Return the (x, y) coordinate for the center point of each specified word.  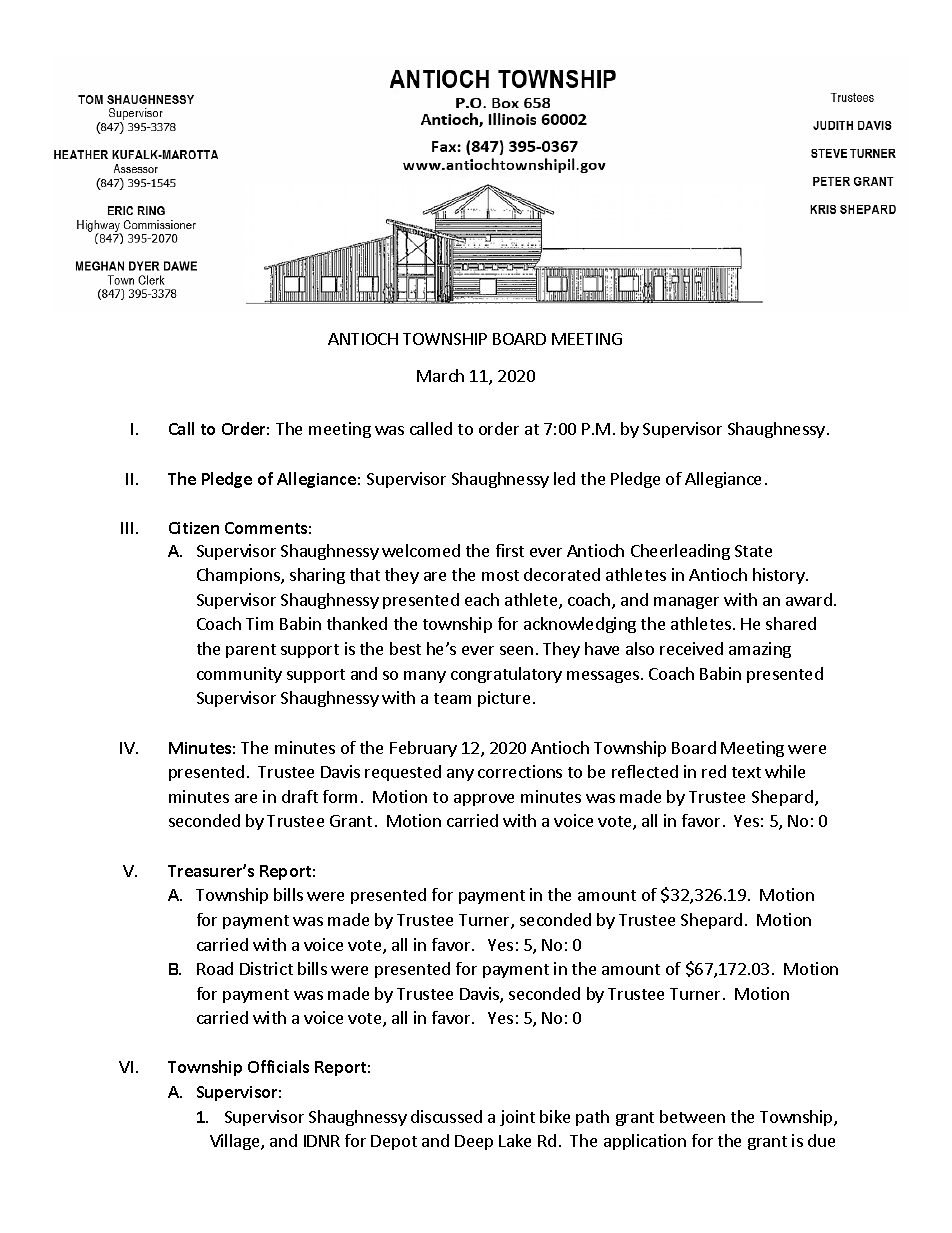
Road (215, 968)
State (753, 551)
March (440, 375)
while (785, 771)
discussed (446, 1116)
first (510, 550)
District (266, 968)
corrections (520, 771)
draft (300, 796)
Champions (239, 576)
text (746, 772)
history (780, 576)
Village (236, 1142)
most (500, 575)
